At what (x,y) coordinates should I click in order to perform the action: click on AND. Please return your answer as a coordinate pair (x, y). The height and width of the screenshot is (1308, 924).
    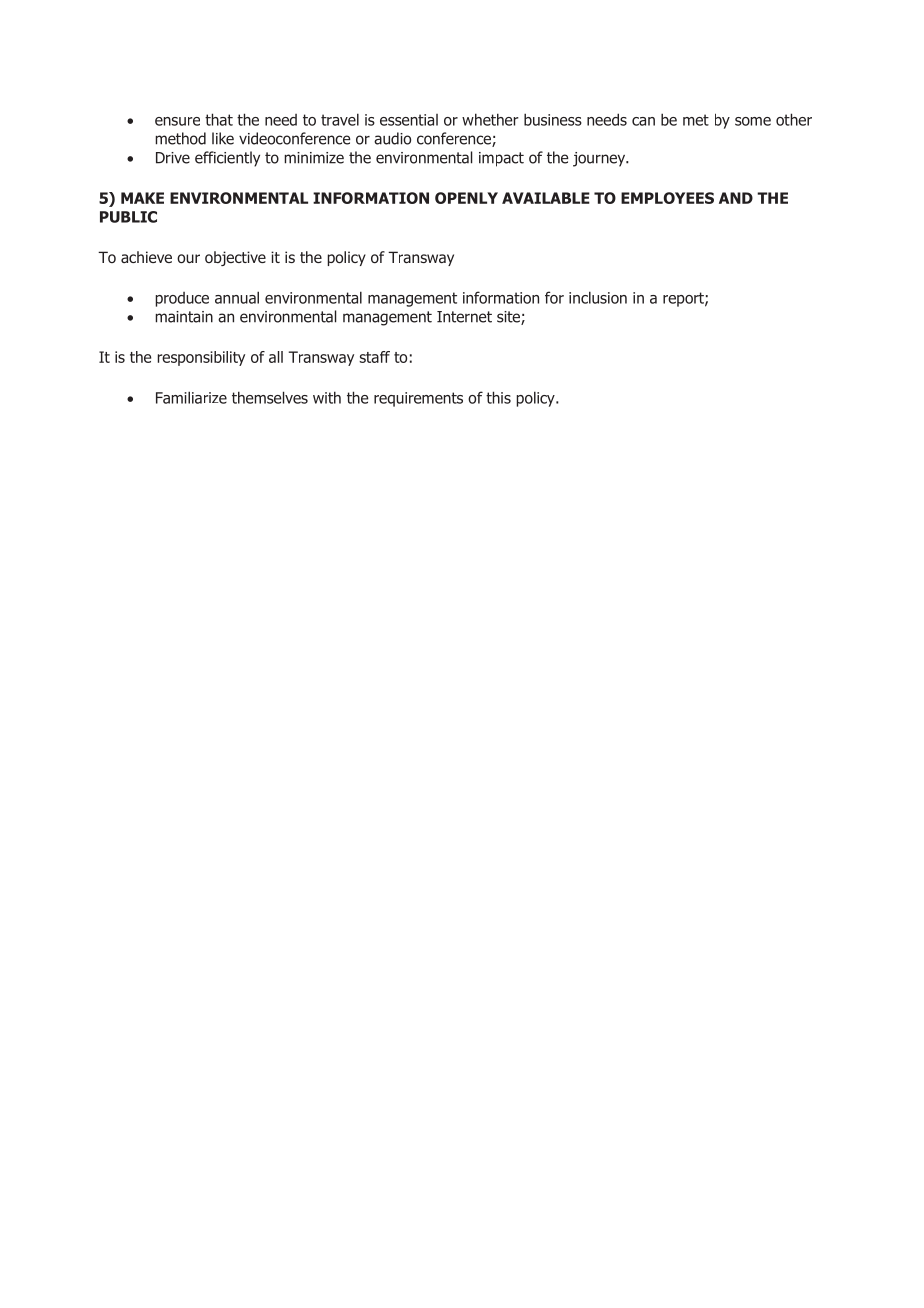
    Looking at the image, I should click on (736, 198).
